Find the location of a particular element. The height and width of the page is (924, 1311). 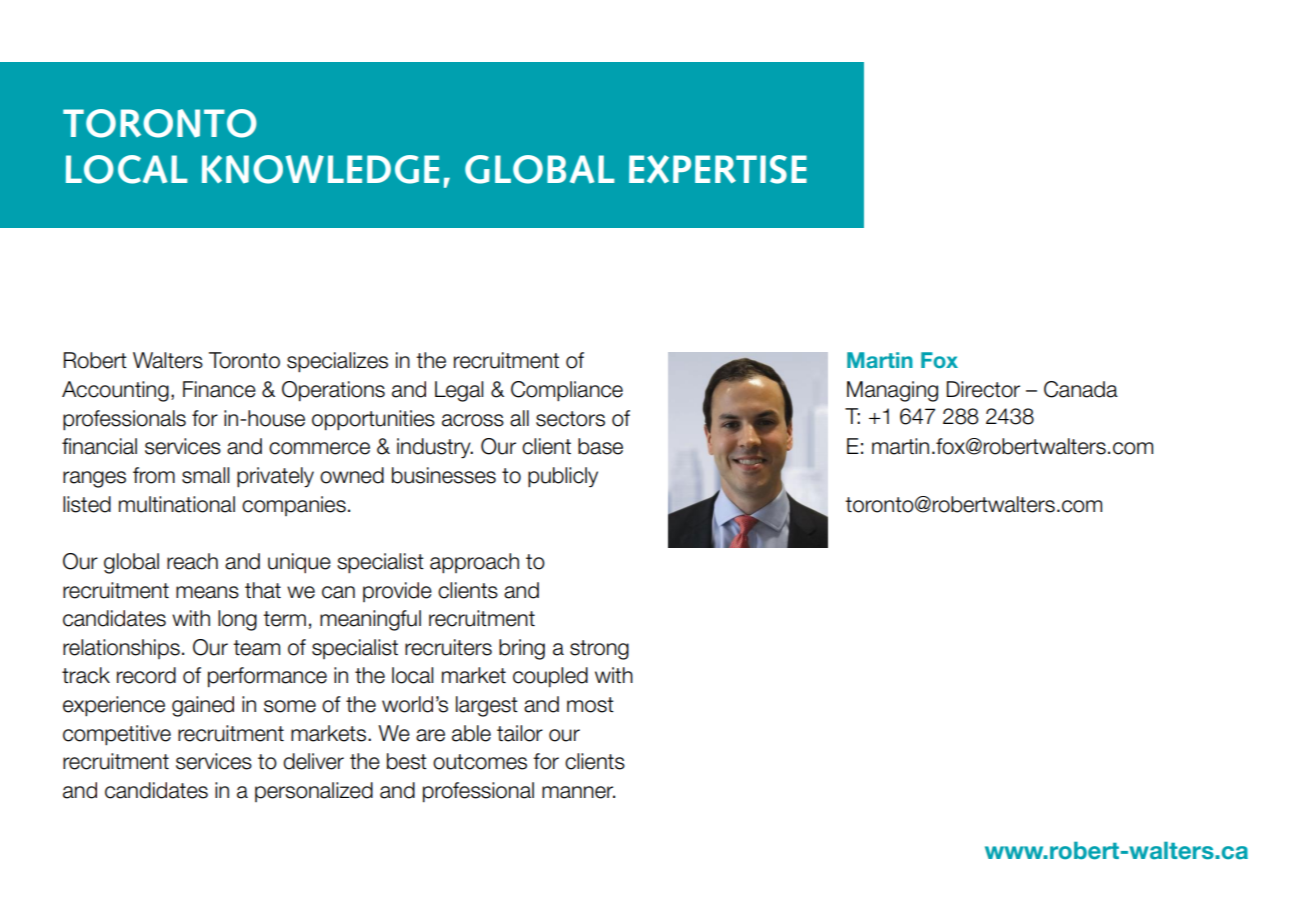

EXPERTISE is located at coordinates (718, 169).
